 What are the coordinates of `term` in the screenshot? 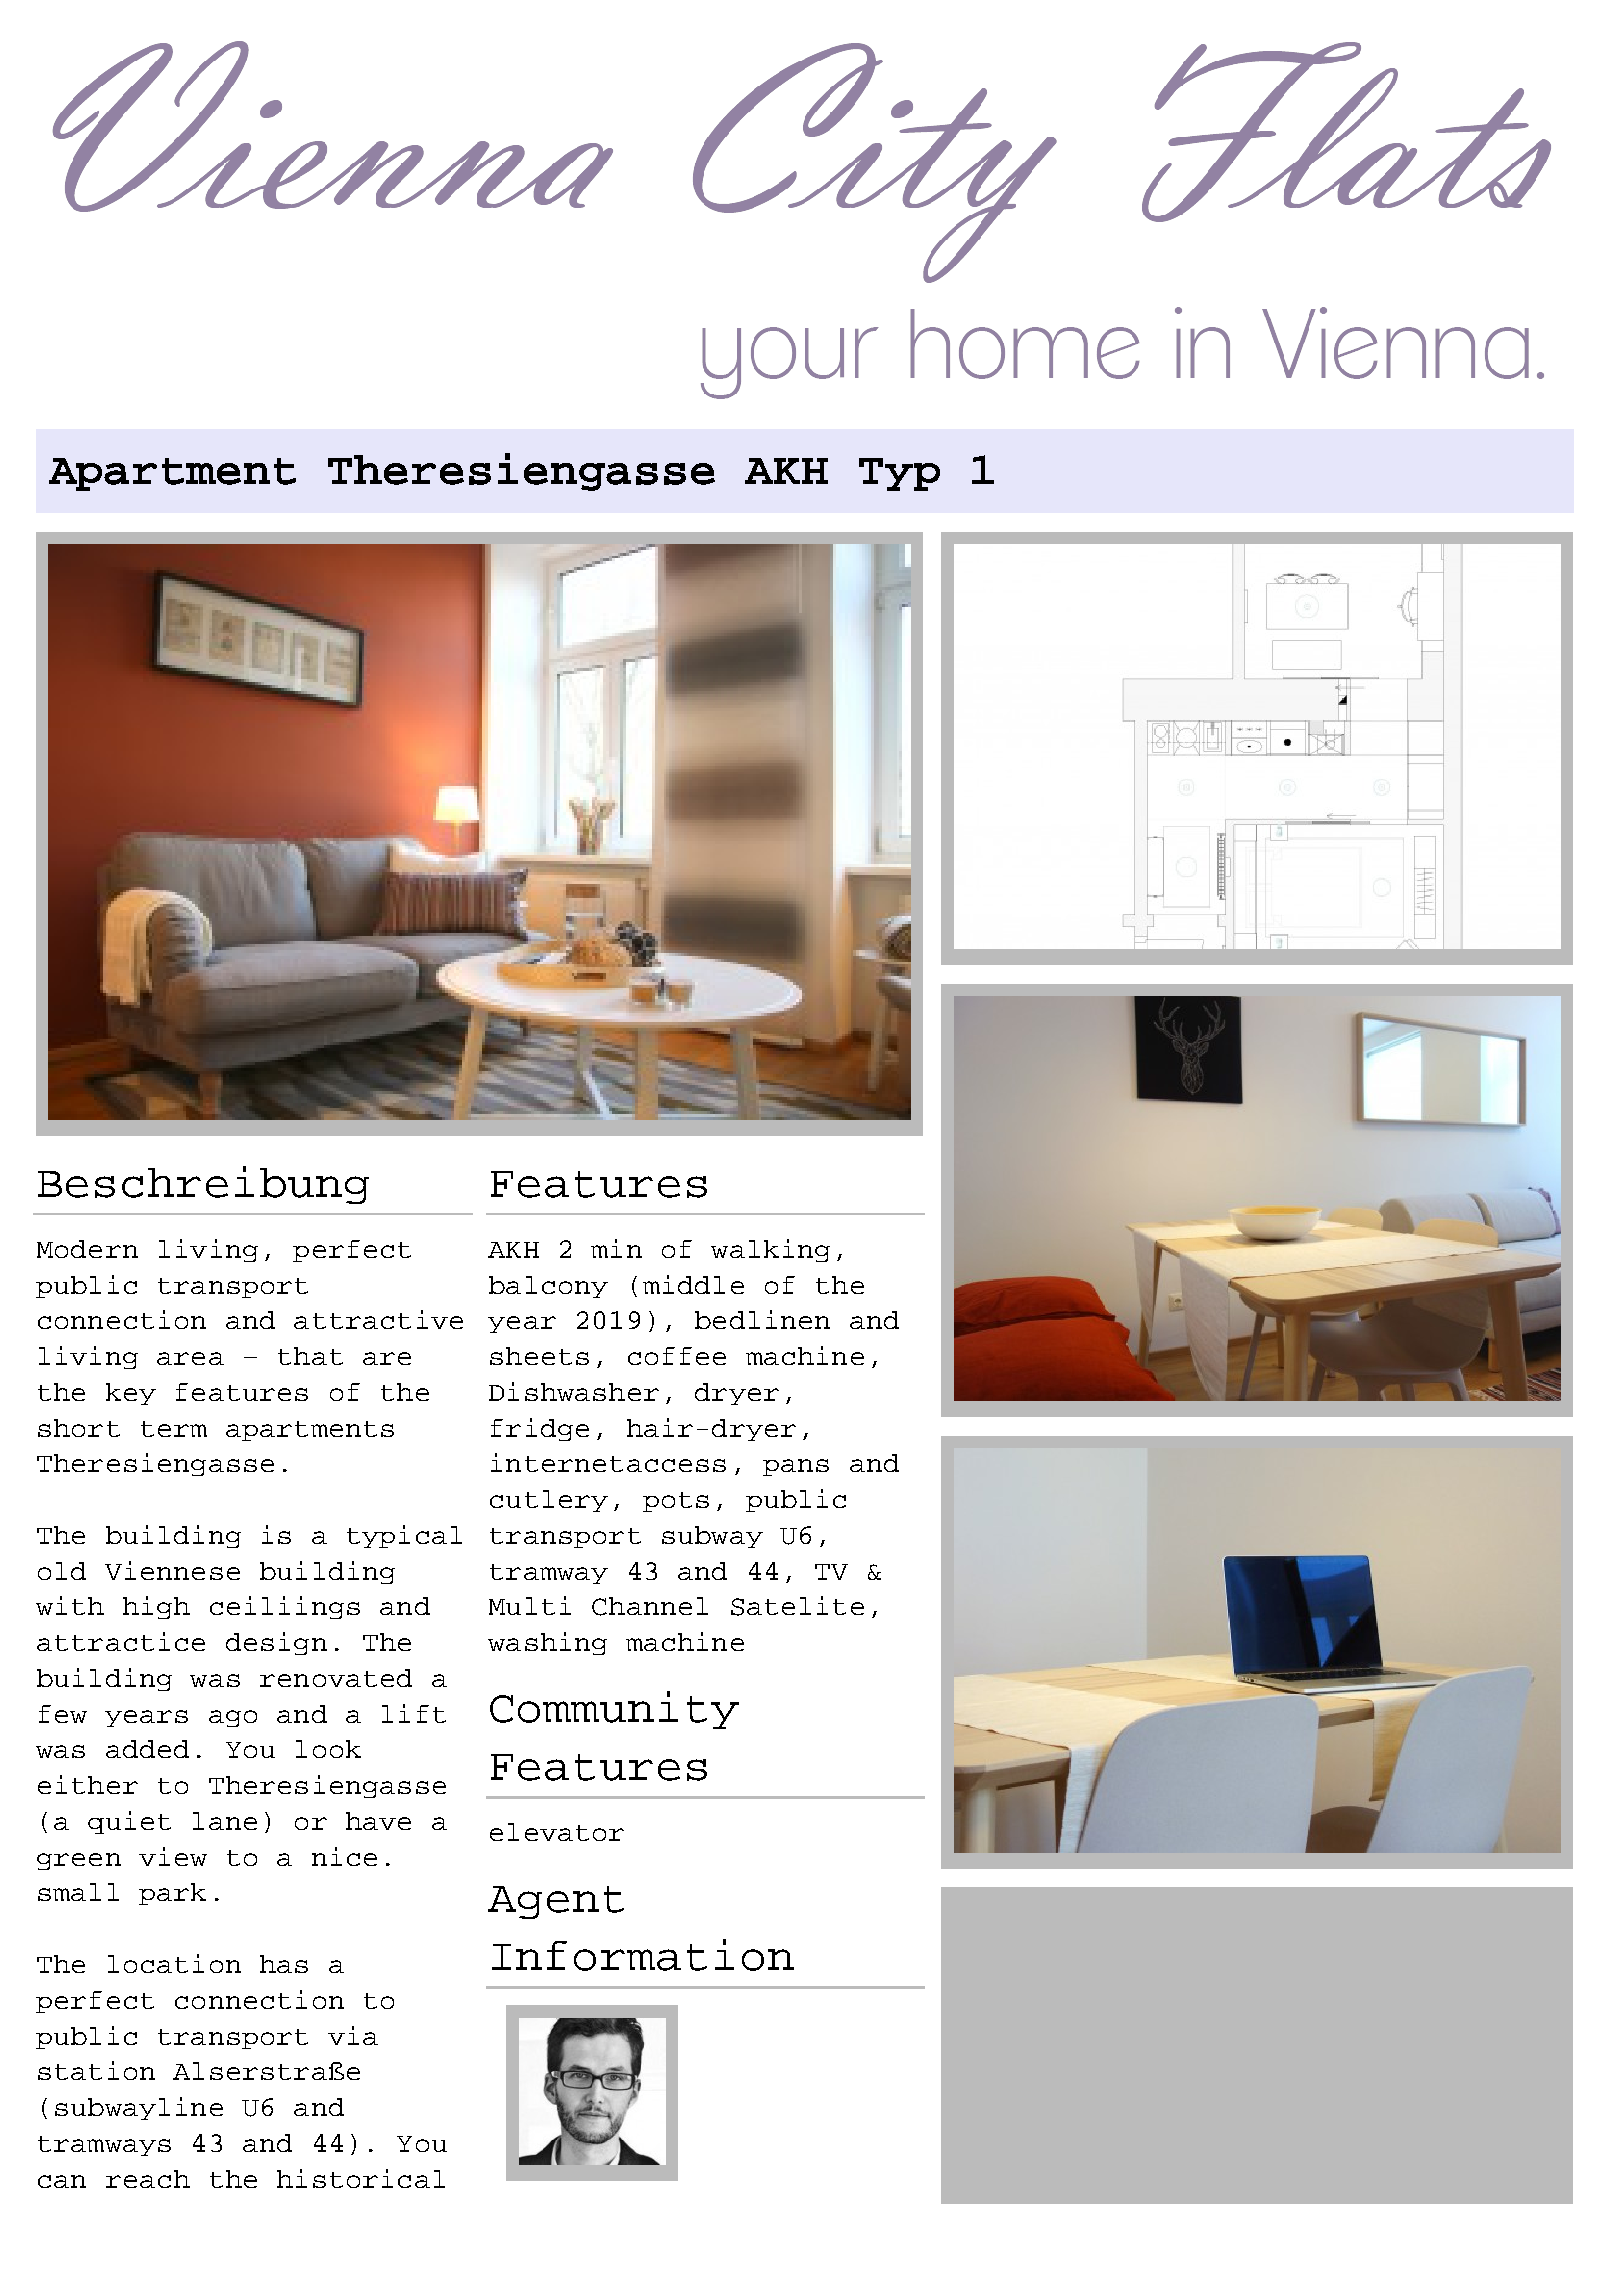 It's located at (174, 1429).
